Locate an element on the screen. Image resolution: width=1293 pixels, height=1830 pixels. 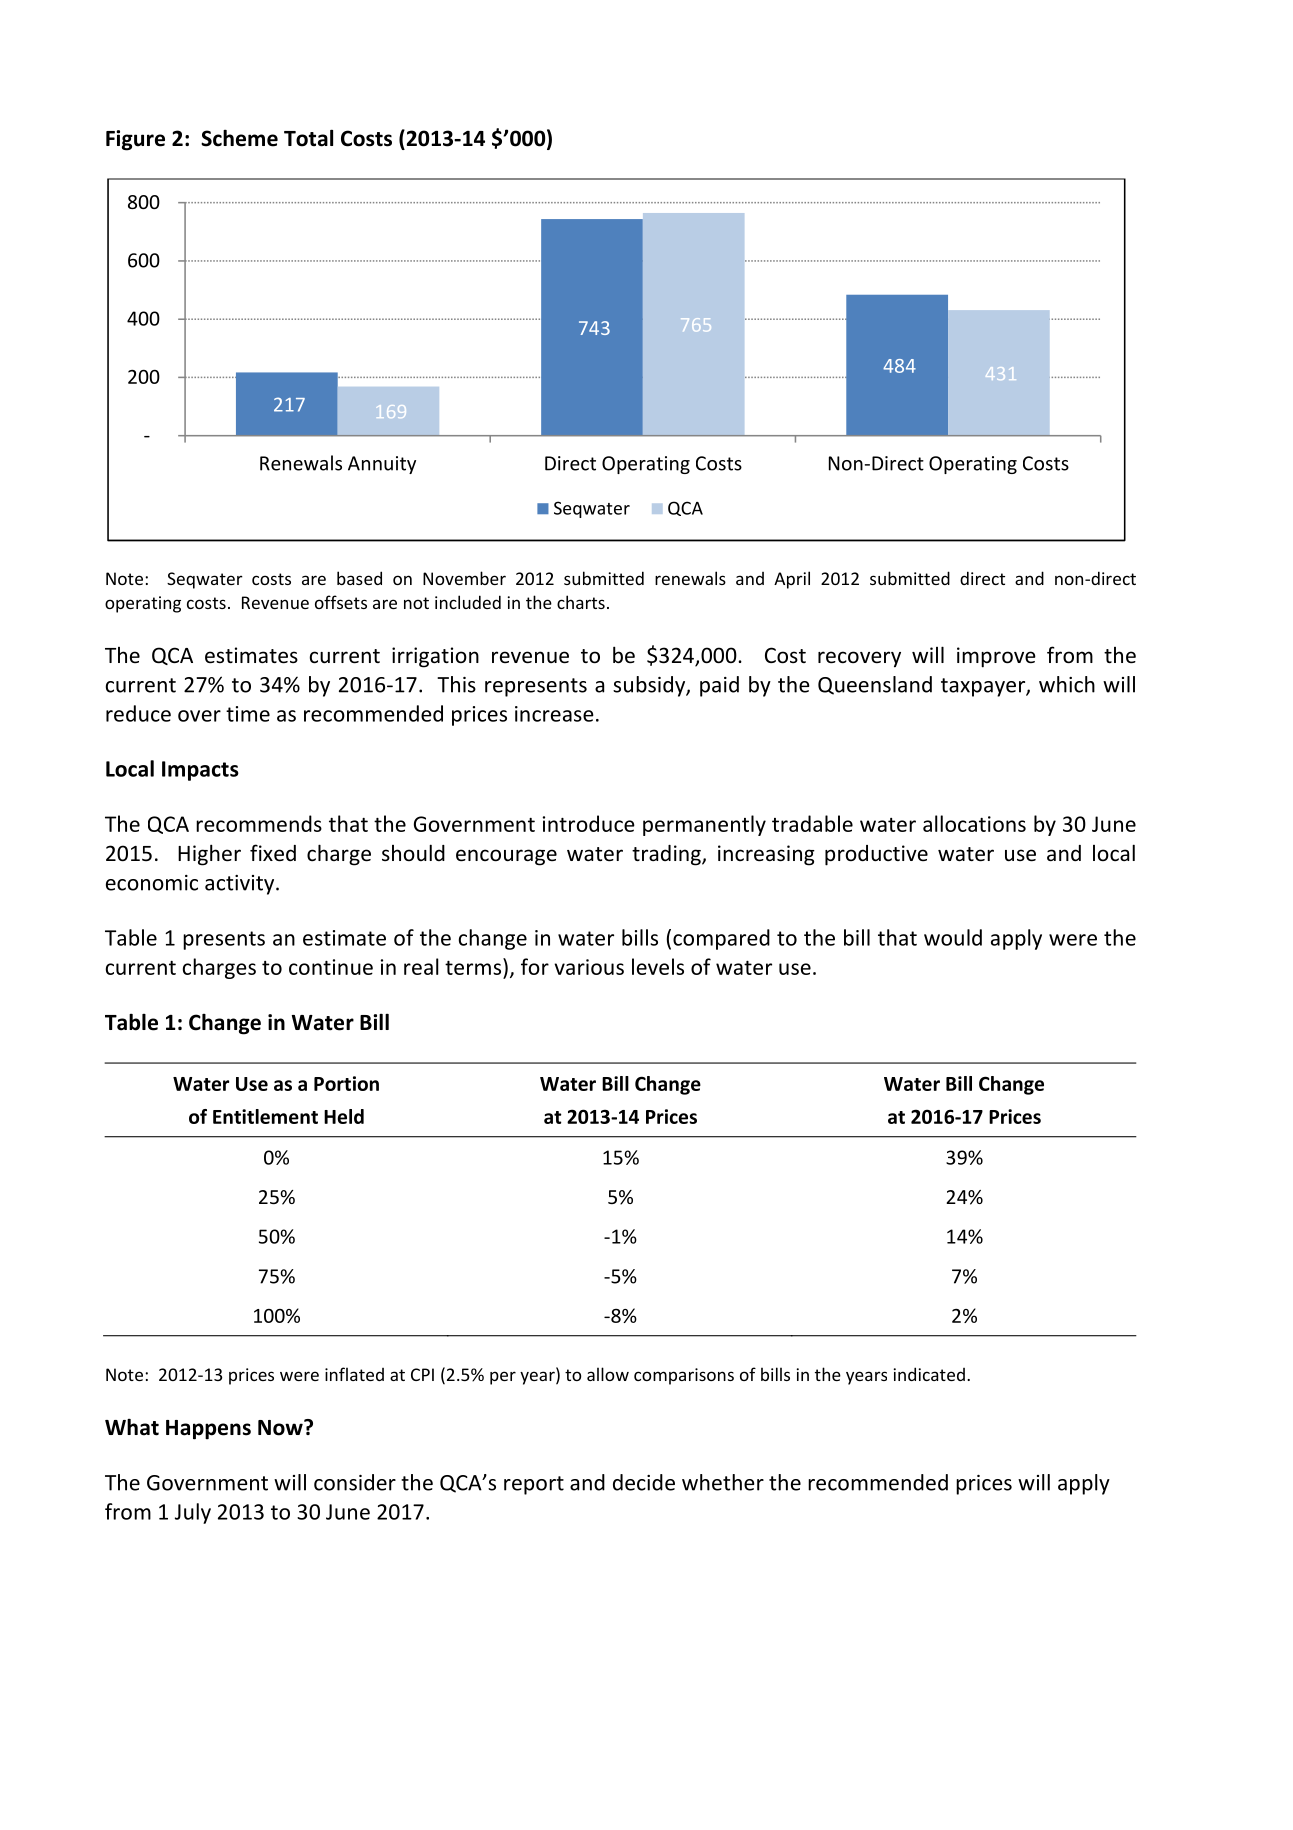
various is located at coordinates (589, 967).
